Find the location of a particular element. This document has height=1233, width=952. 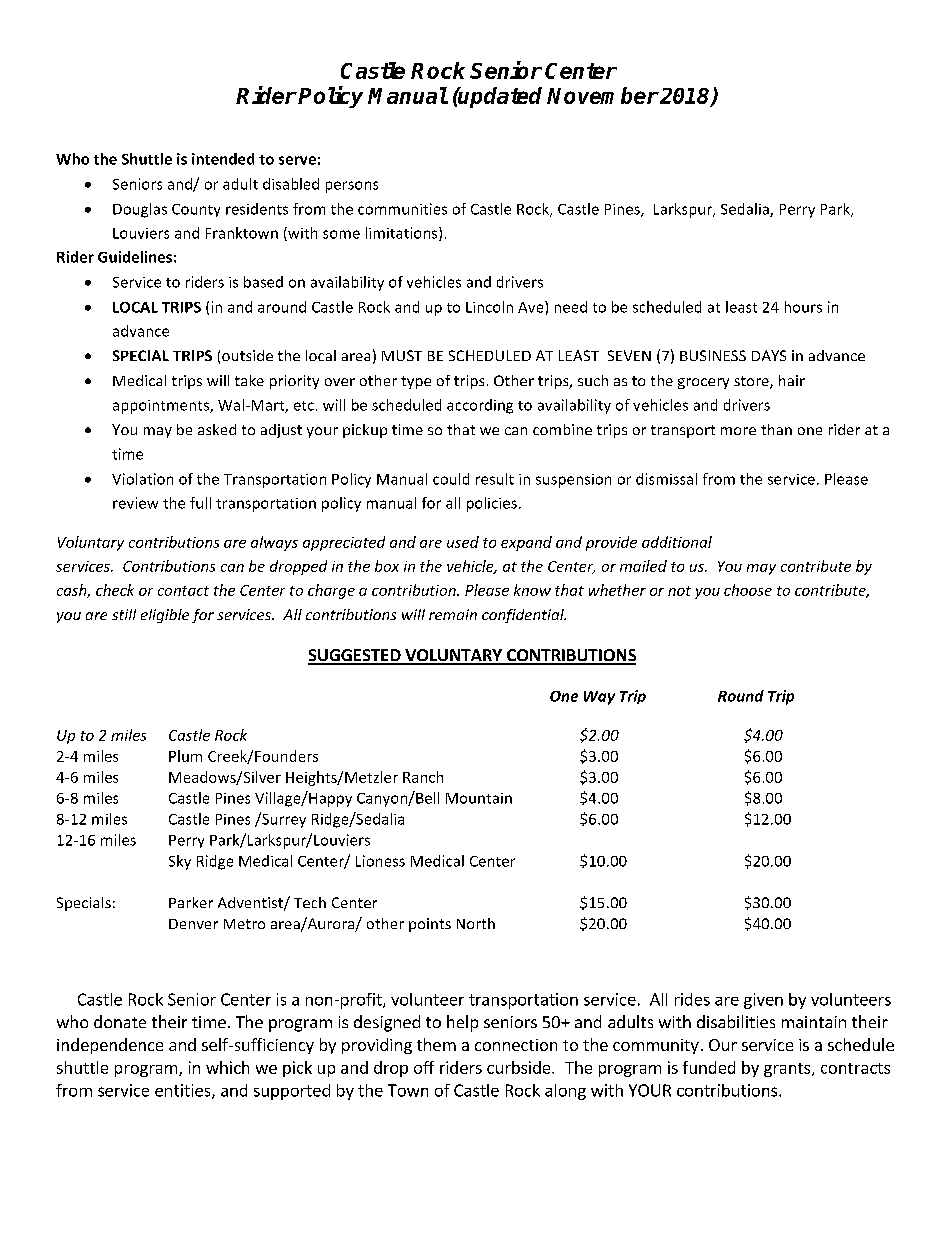

November is located at coordinates (603, 95).
